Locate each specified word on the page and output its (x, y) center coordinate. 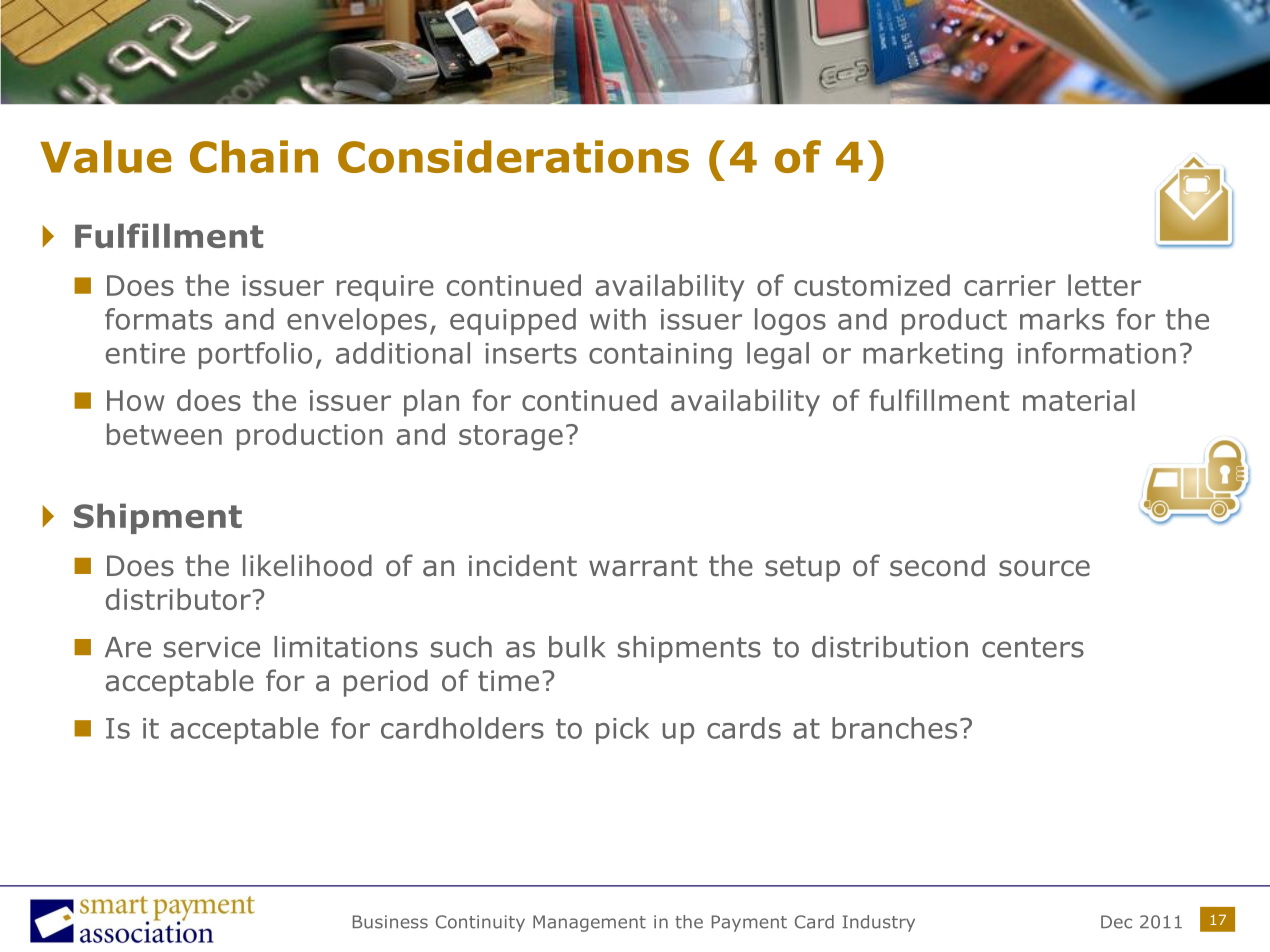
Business (390, 922)
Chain (254, 156)
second (937, 565)
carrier (1010, 285)
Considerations (513, 156)
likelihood (307, 565)
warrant (643, 566)
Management (589, 923)
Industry (878, 923)
